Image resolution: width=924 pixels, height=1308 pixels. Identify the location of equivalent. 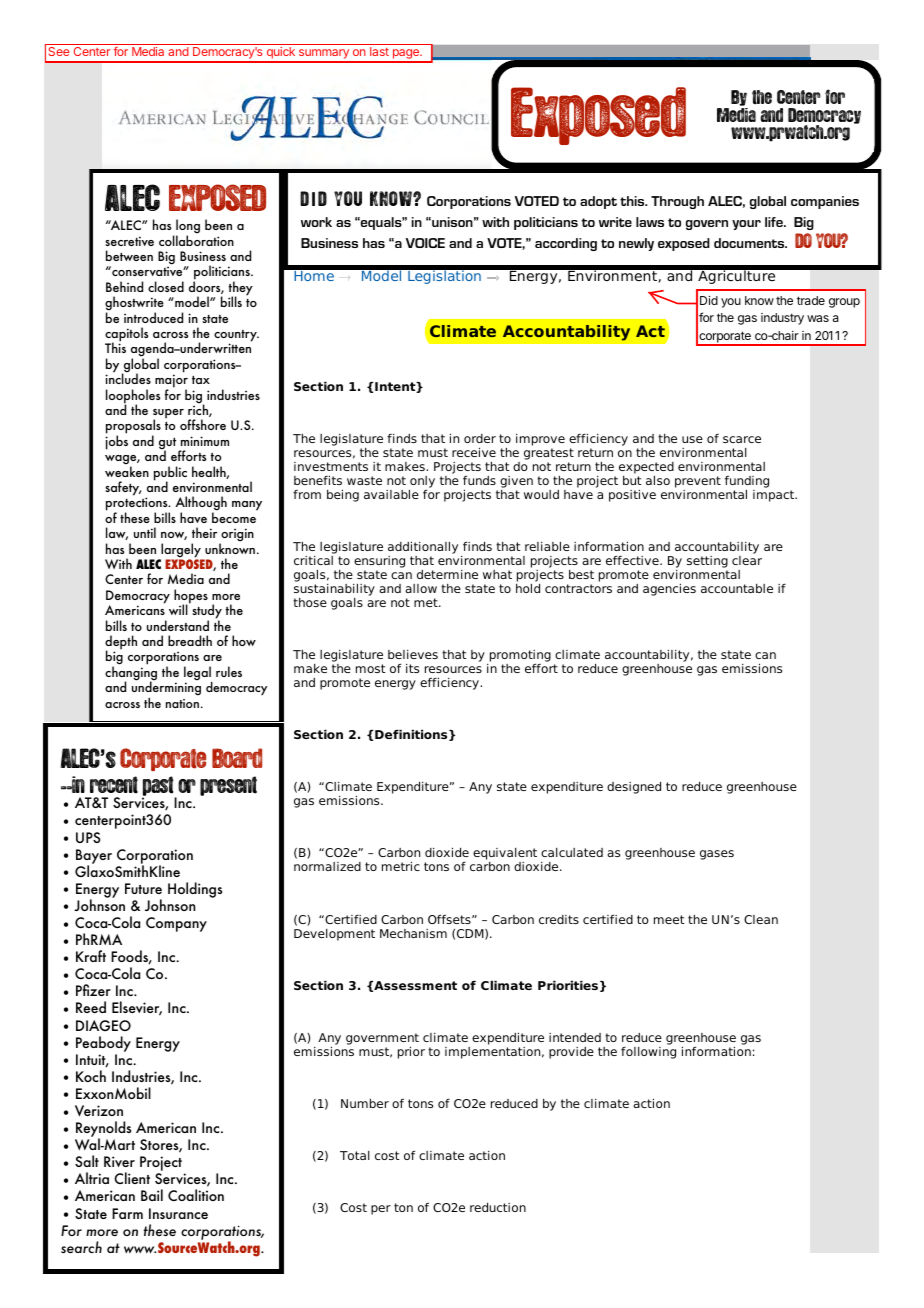
(505, 855).
